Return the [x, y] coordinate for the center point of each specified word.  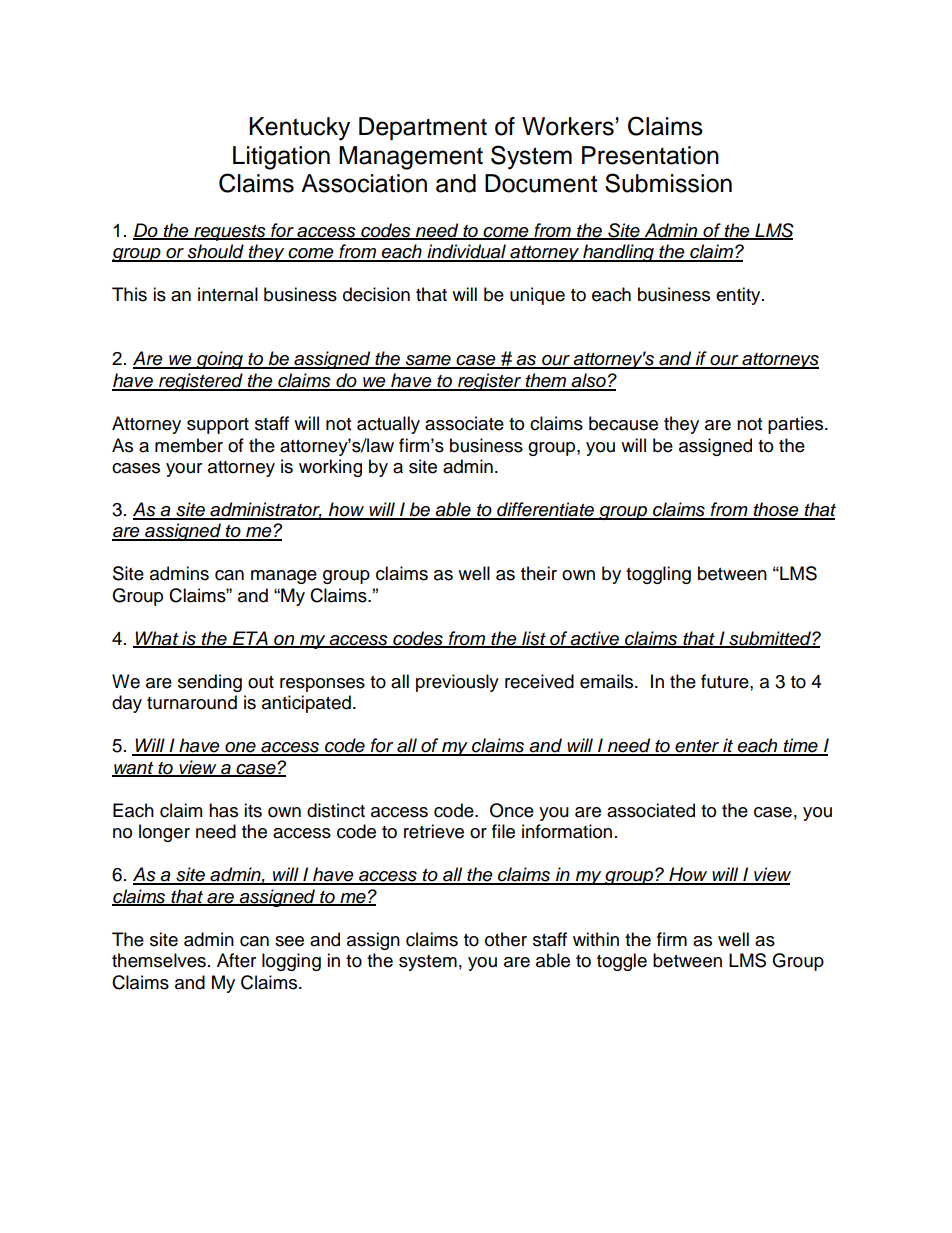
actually [388, 425]
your [184, 470]
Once [512, 810]
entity [739, 296]
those [776, 510]
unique [537, 296]
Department [423, 128]
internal [228, 294]
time [801, 746]
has [223, 810]
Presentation [650, 155]
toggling [658, 575]
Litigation [281, 158]
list [534, 639]
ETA [250, 639]
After [236, 960]
